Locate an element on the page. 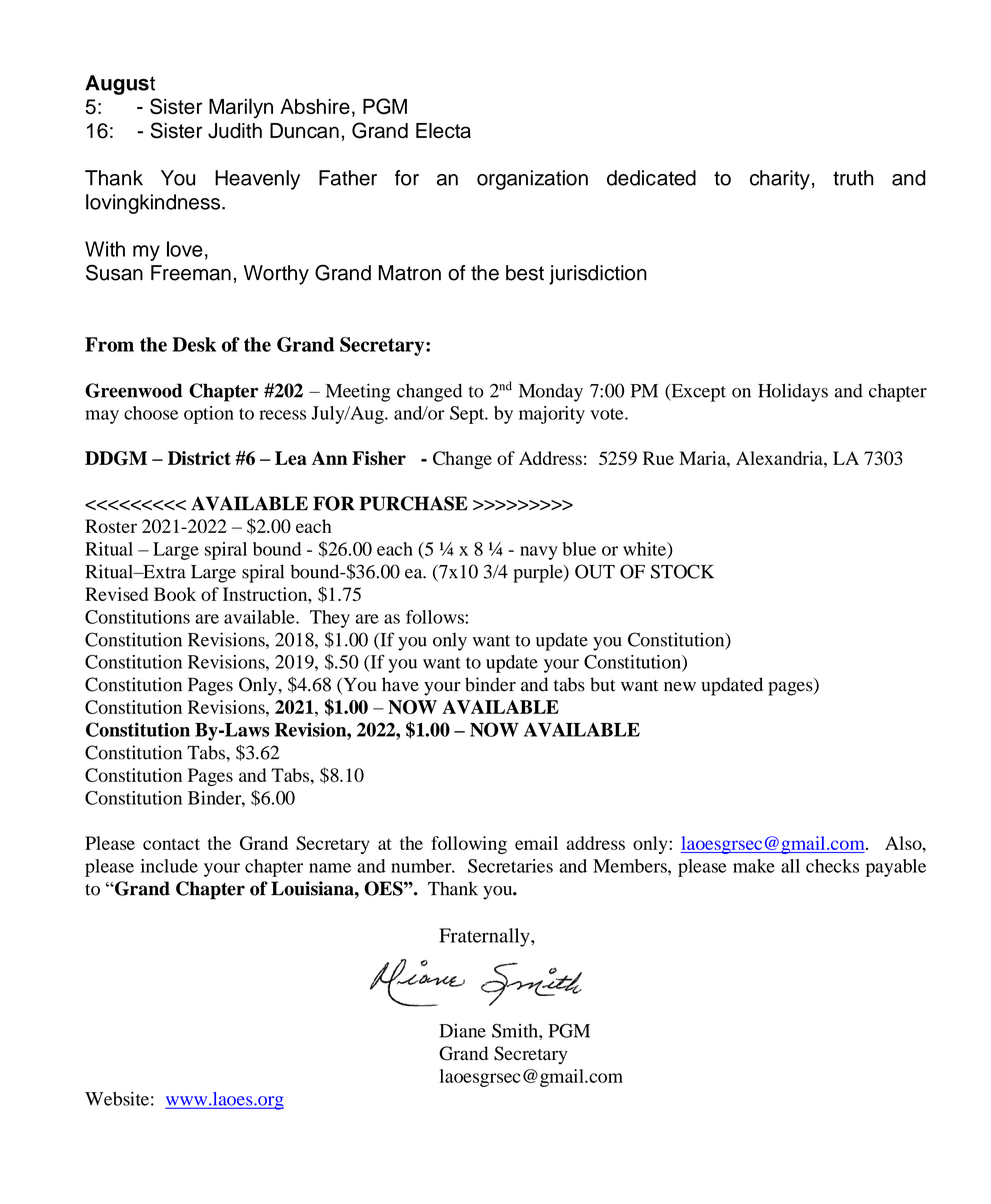 This document has width=991, height=1204. STOCK is located at coordinates (682, 571).
